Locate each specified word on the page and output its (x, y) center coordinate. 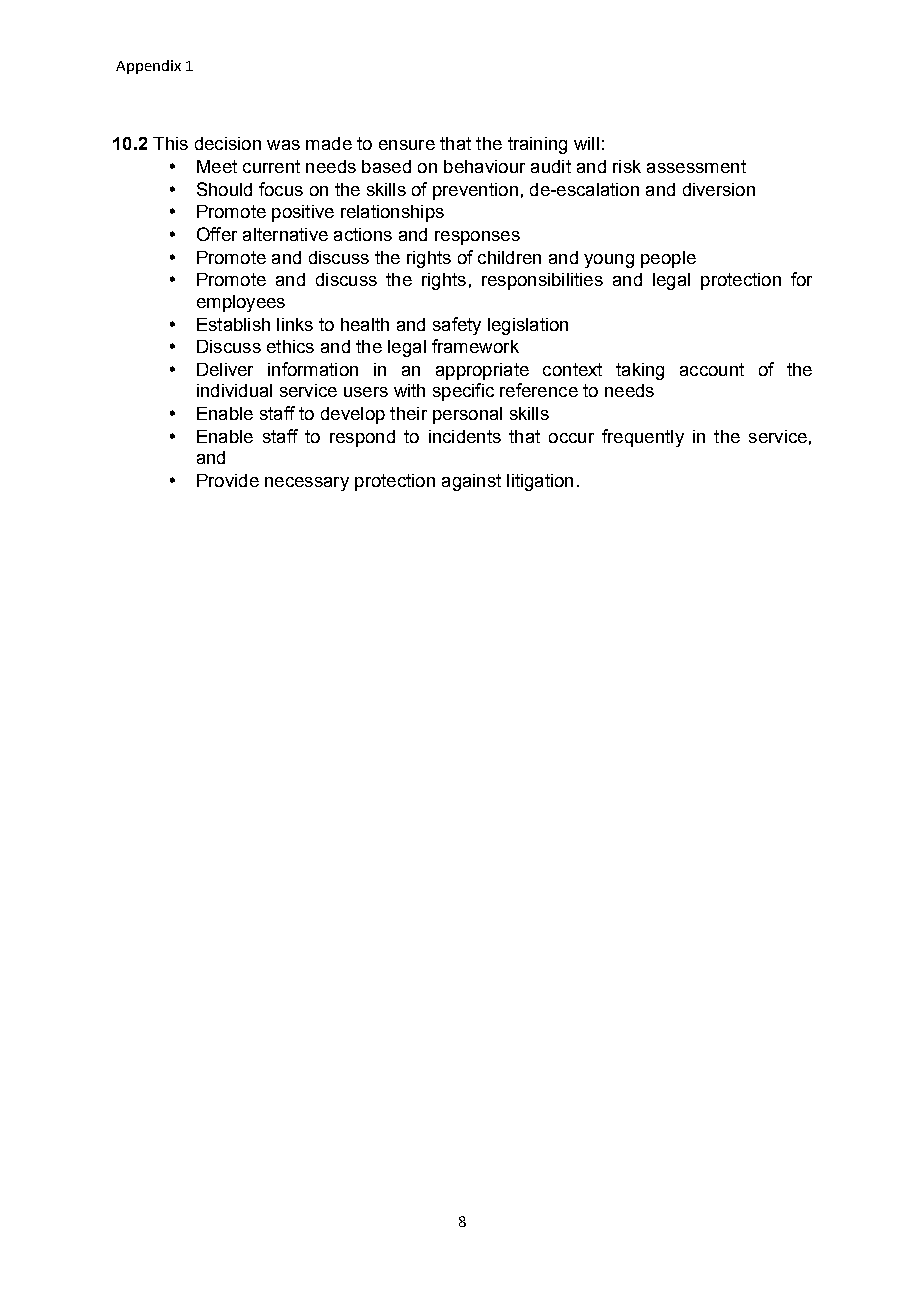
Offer (217, 234)
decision (228, 143)
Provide (228, 480)
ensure (407, 145)
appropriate (482, 371)
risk (627, 166)
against (471, 482)
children (509, 257)
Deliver (225, 369)
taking (640, 371)
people (668, 259)
